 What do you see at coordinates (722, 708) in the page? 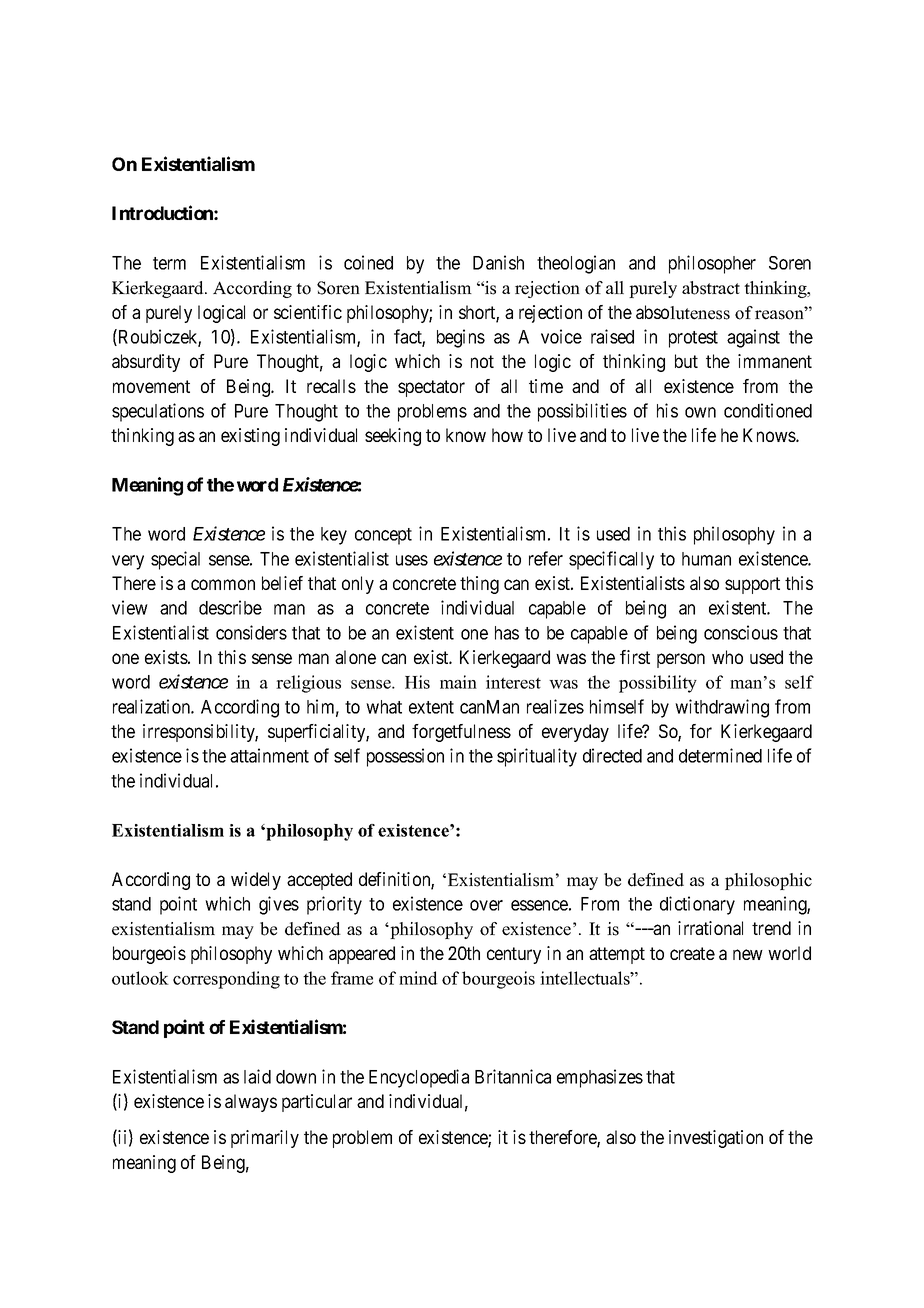
I see `withdrawing` at bounding box center [722, 708].
